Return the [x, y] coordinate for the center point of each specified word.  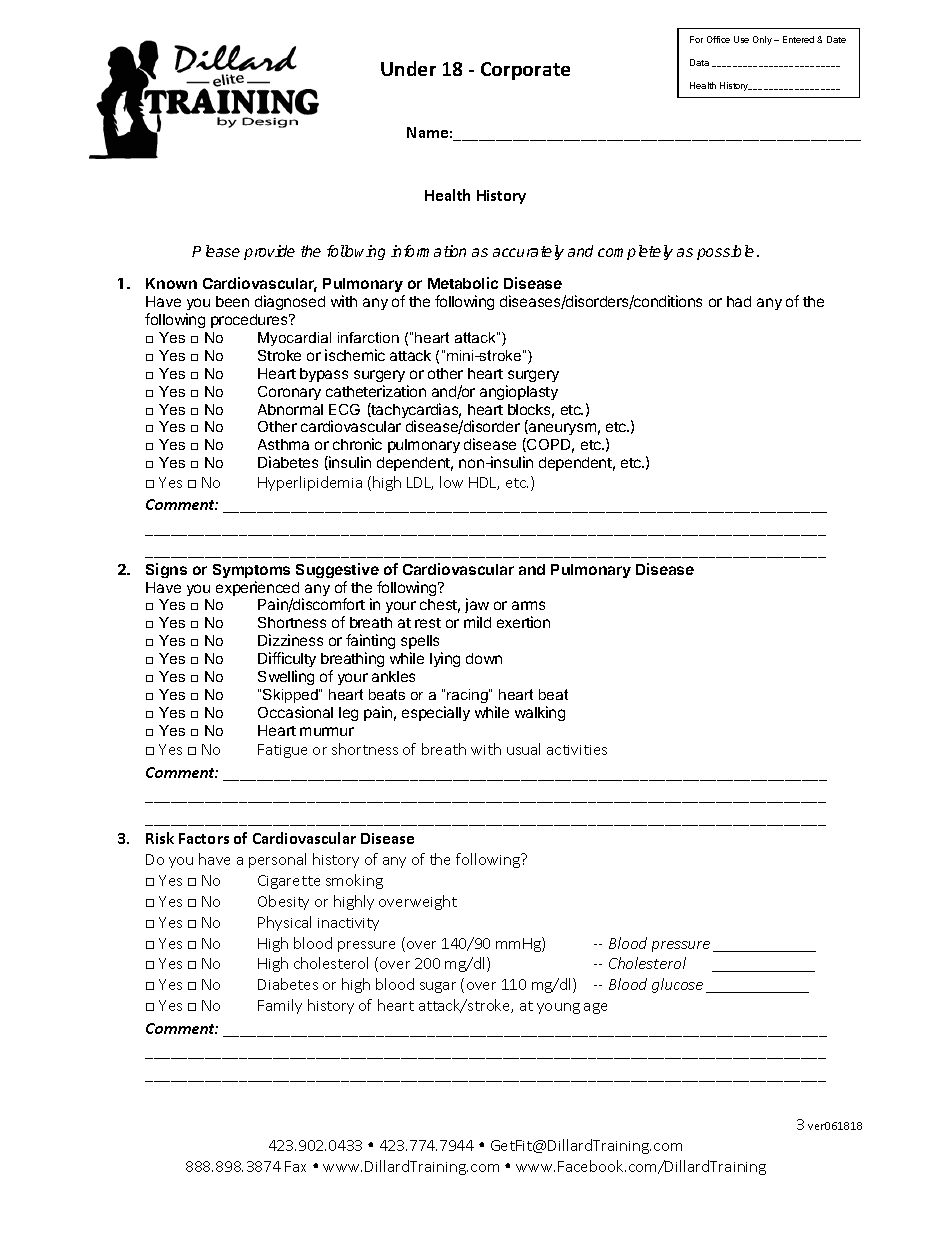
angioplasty [519, 392]
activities [577, 750]
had [739, 301]
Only [762, 40]
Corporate [525, 71]
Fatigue [282, 751]
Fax [295, 1166]
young [558, 1008]
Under [408, 68]
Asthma [283, 444]
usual [523, 749]
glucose [677, 985]
